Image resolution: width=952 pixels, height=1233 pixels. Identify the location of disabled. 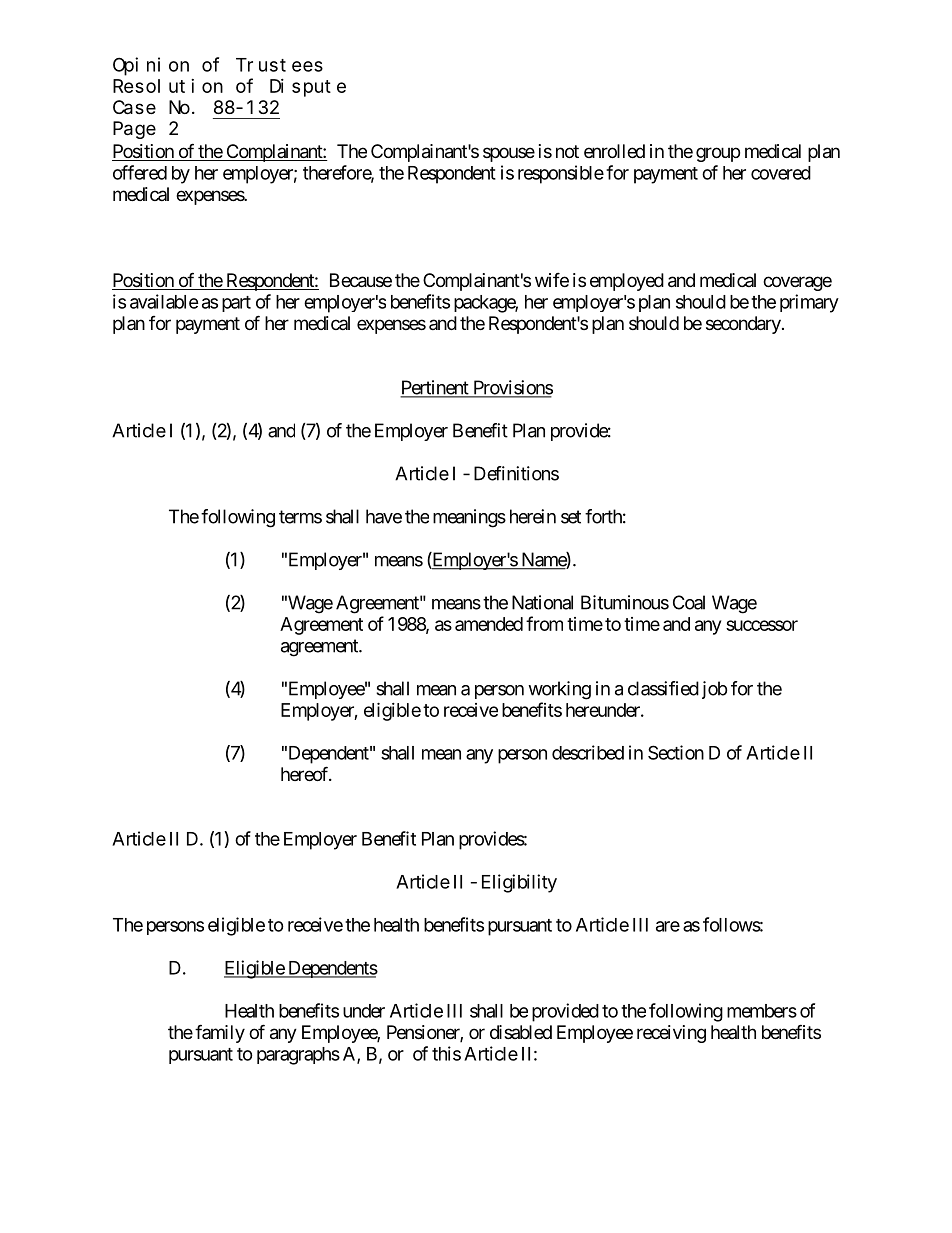
(521, 1032).
